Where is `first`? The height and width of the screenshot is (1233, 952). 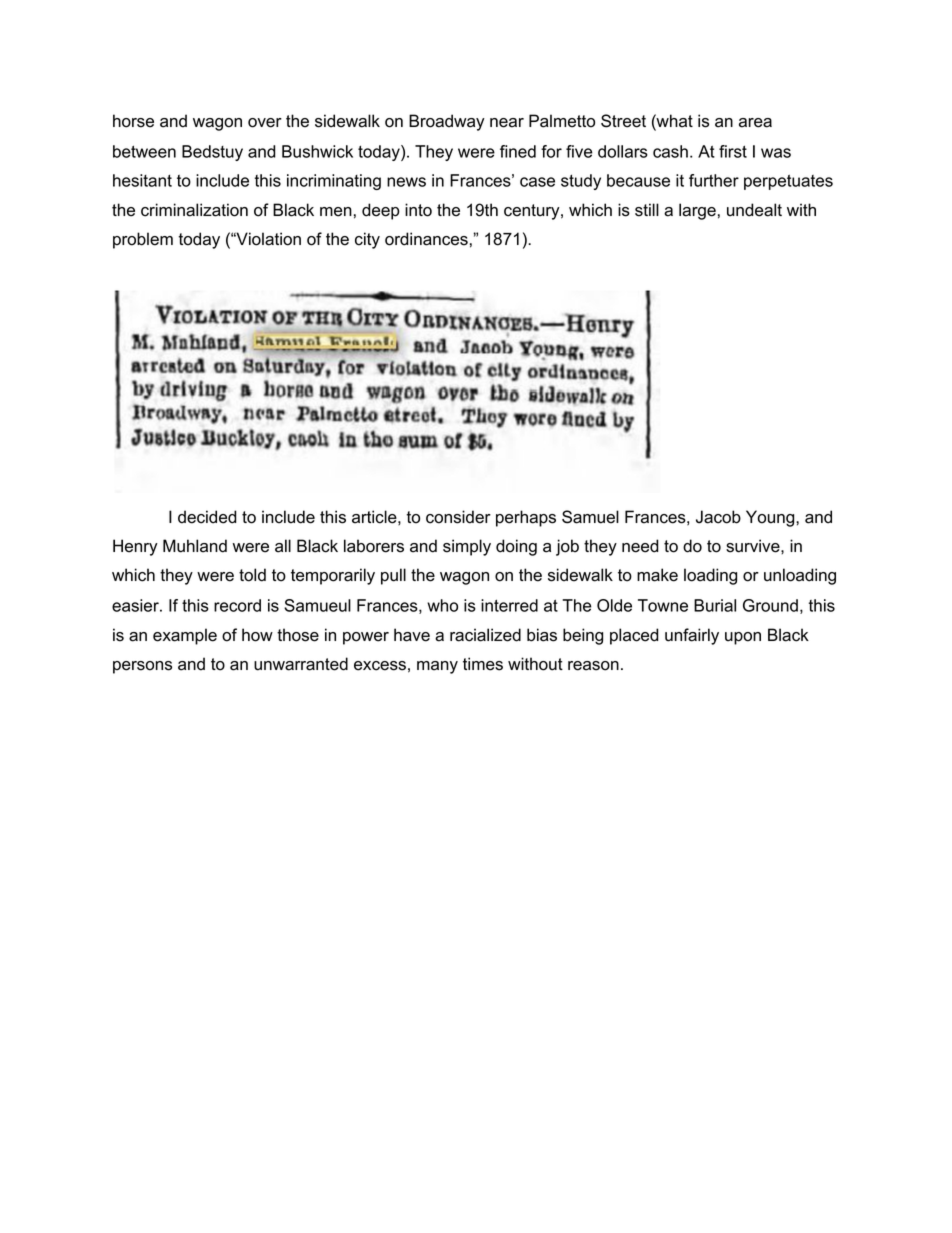
first is located at coordinates (733, 151).
